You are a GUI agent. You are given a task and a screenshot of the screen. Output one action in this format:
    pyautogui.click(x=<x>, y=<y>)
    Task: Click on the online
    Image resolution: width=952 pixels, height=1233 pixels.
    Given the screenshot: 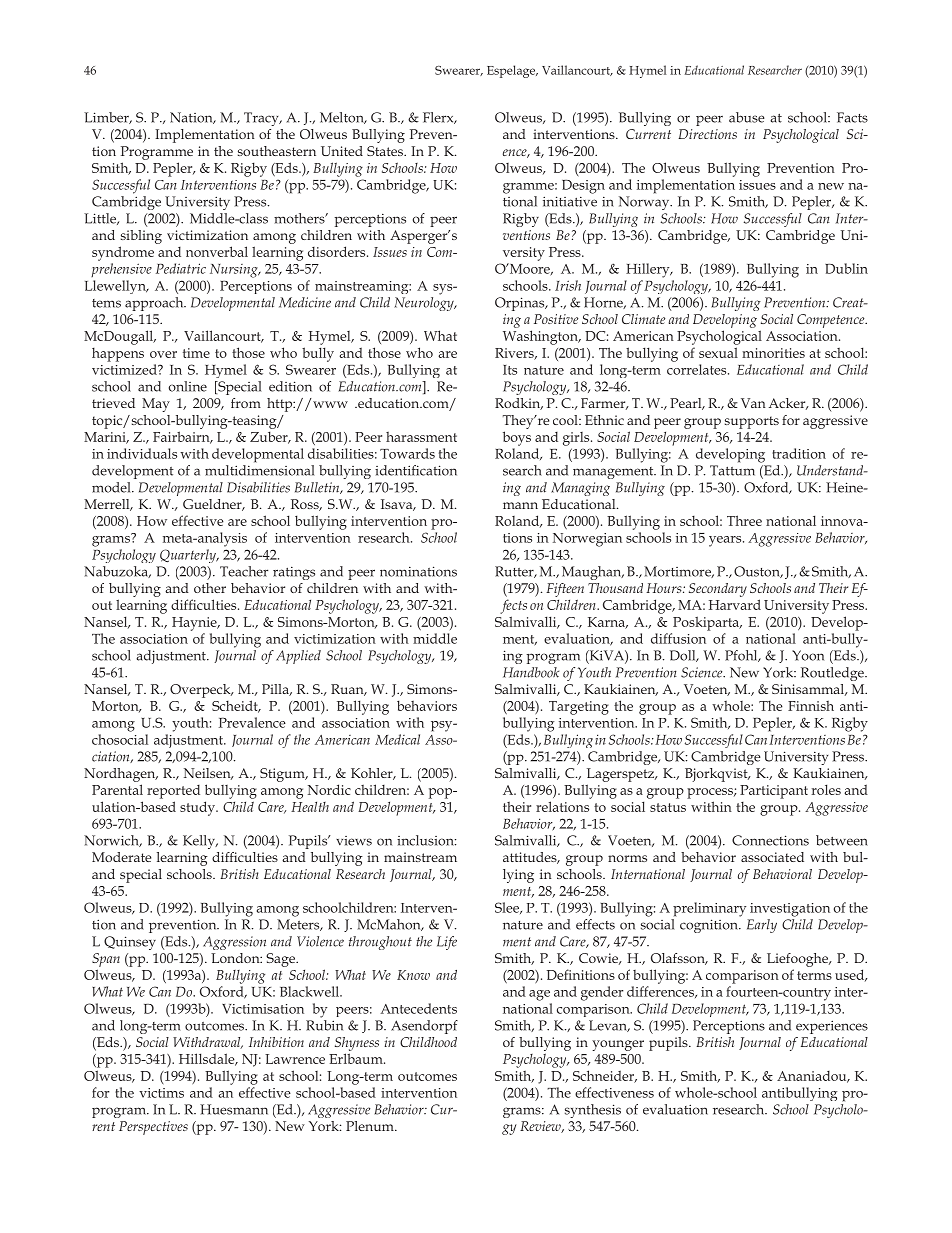 What is the action you would take?
    pyautogui.click(x=188, y=386)
